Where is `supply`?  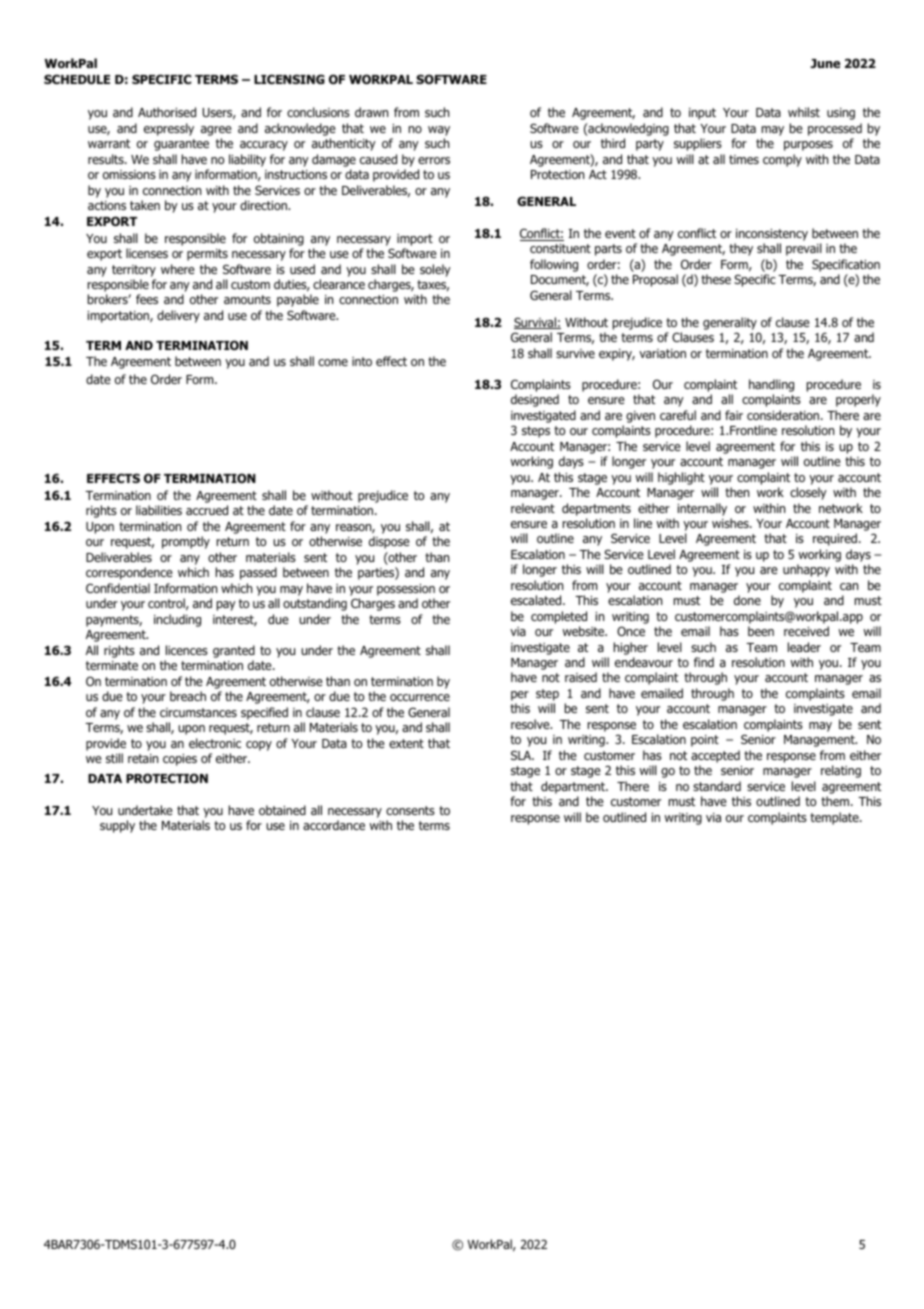
supply is located at coordinates (117, 826).
